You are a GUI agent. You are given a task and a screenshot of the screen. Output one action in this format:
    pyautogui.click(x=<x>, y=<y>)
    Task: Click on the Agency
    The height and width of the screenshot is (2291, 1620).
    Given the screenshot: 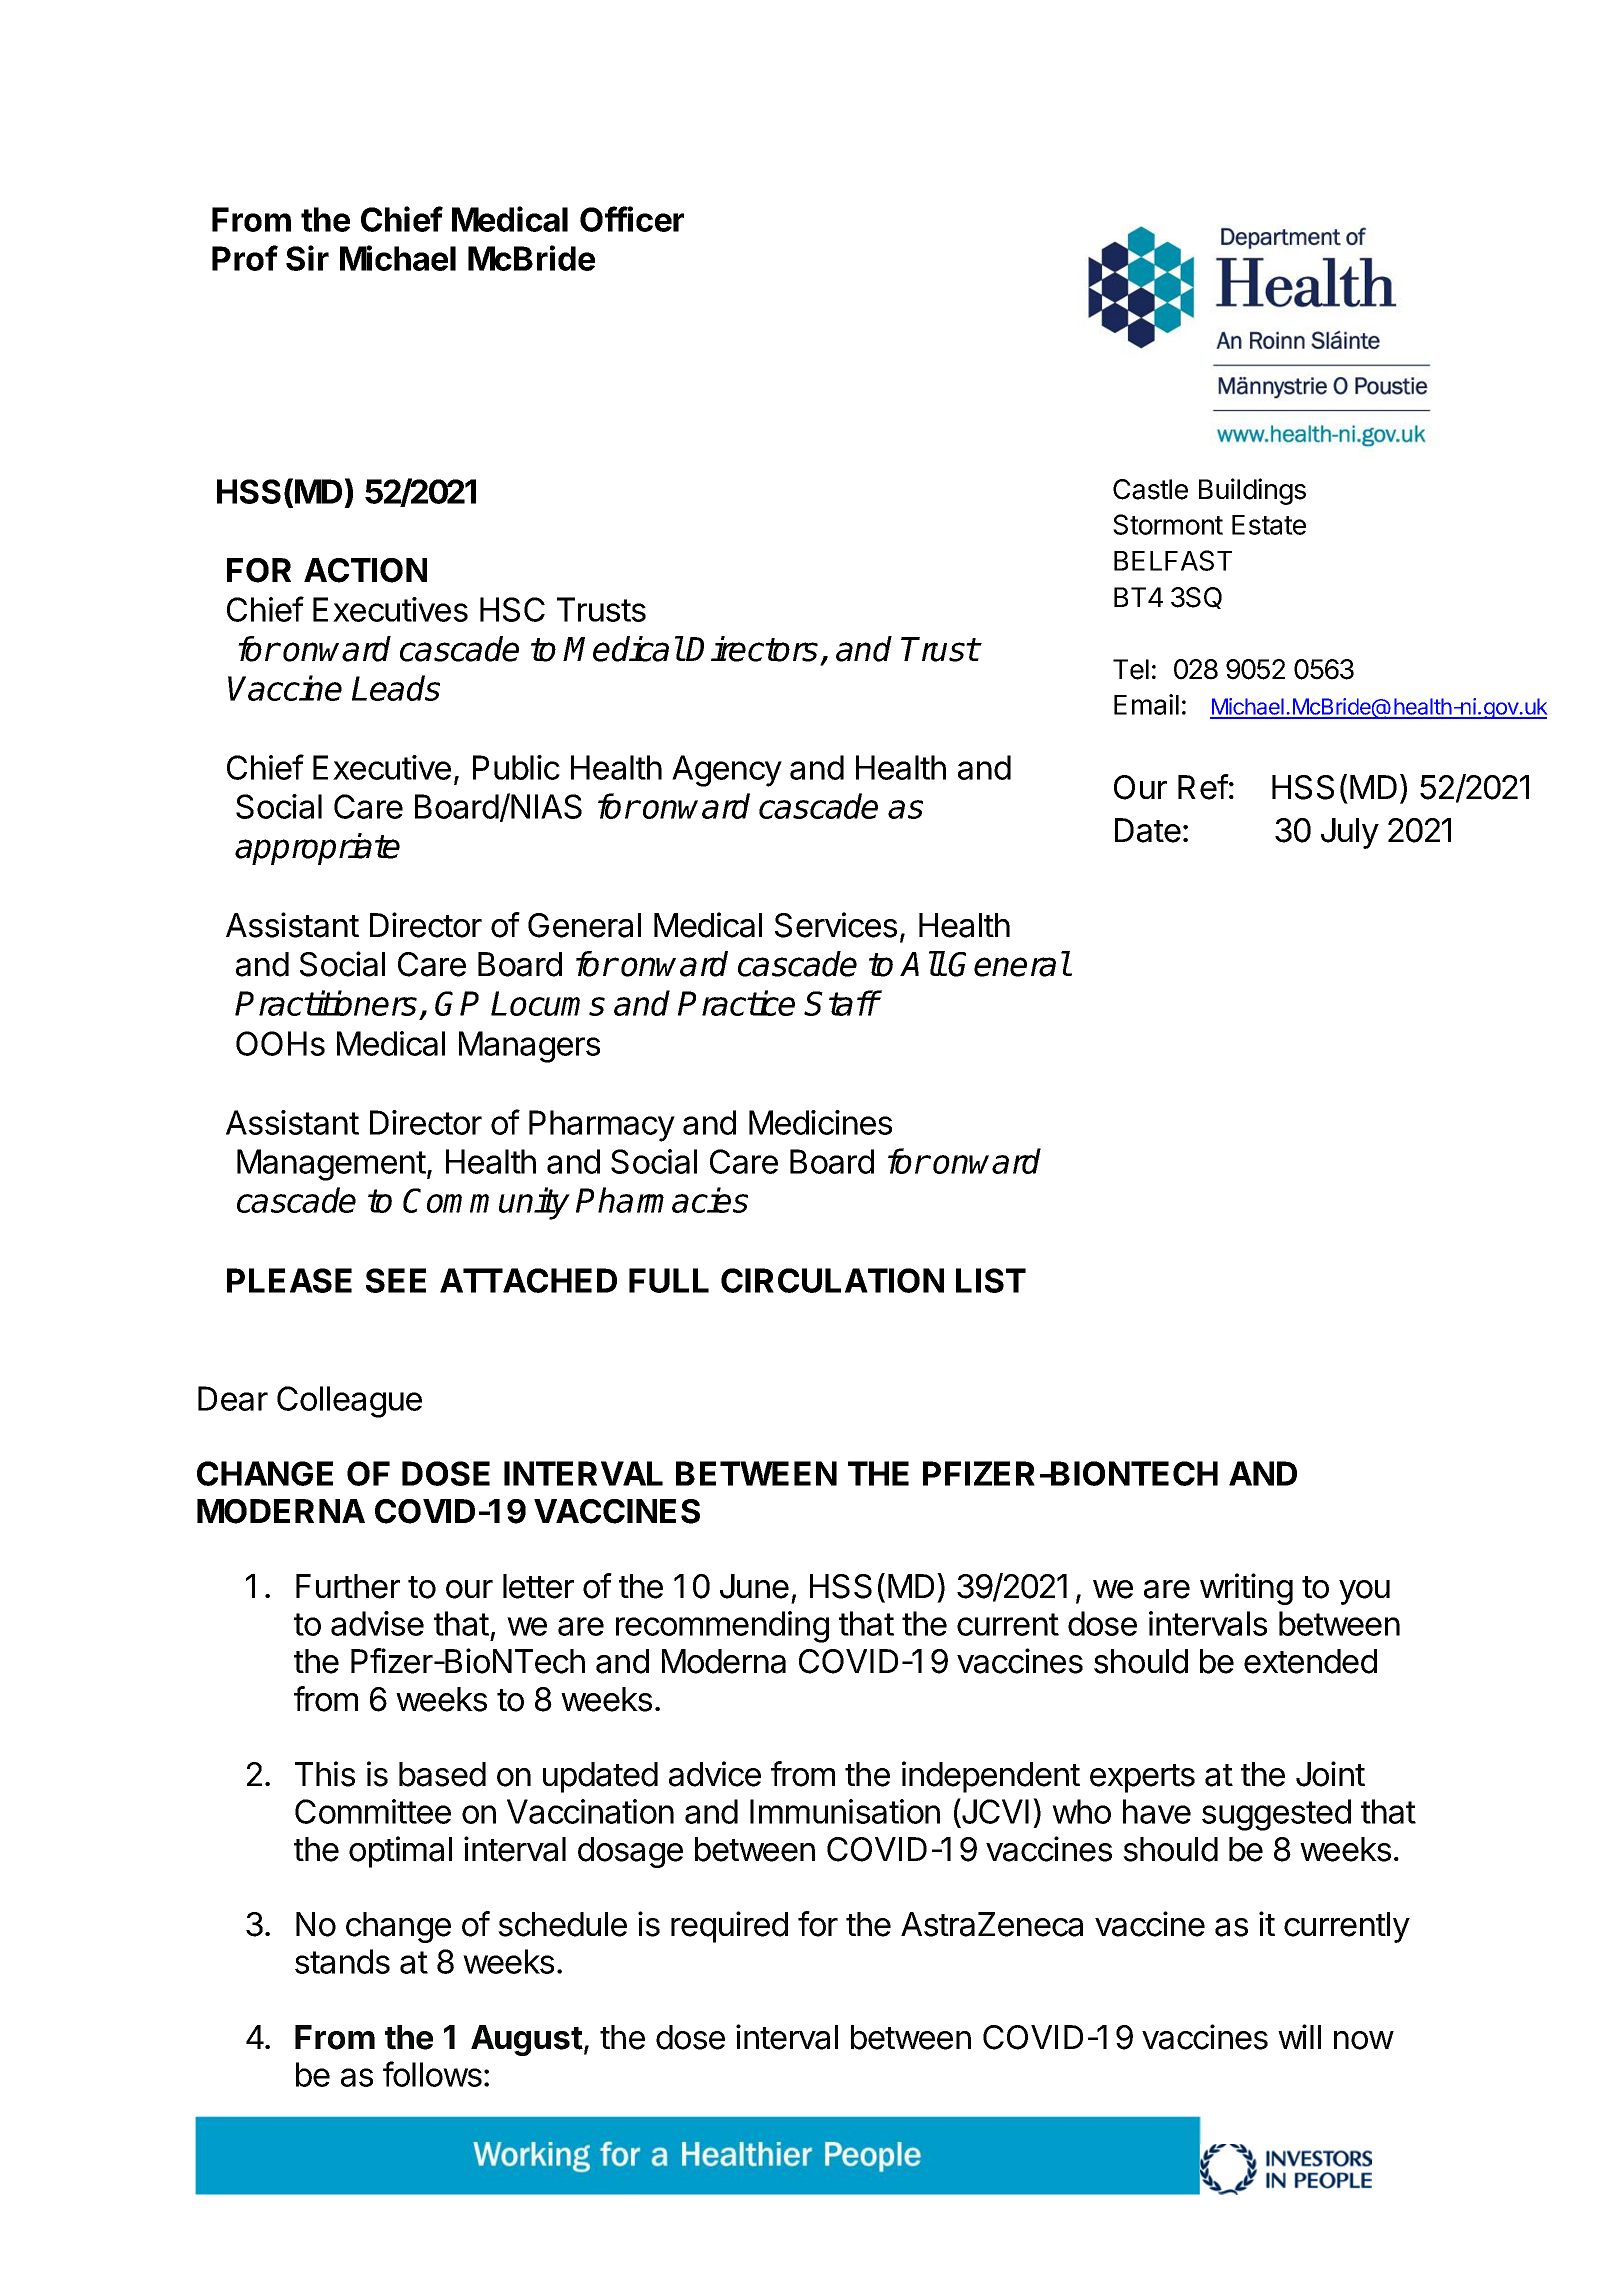 What is the action you would take?
    pyautogui.click(x=727, y=771)
